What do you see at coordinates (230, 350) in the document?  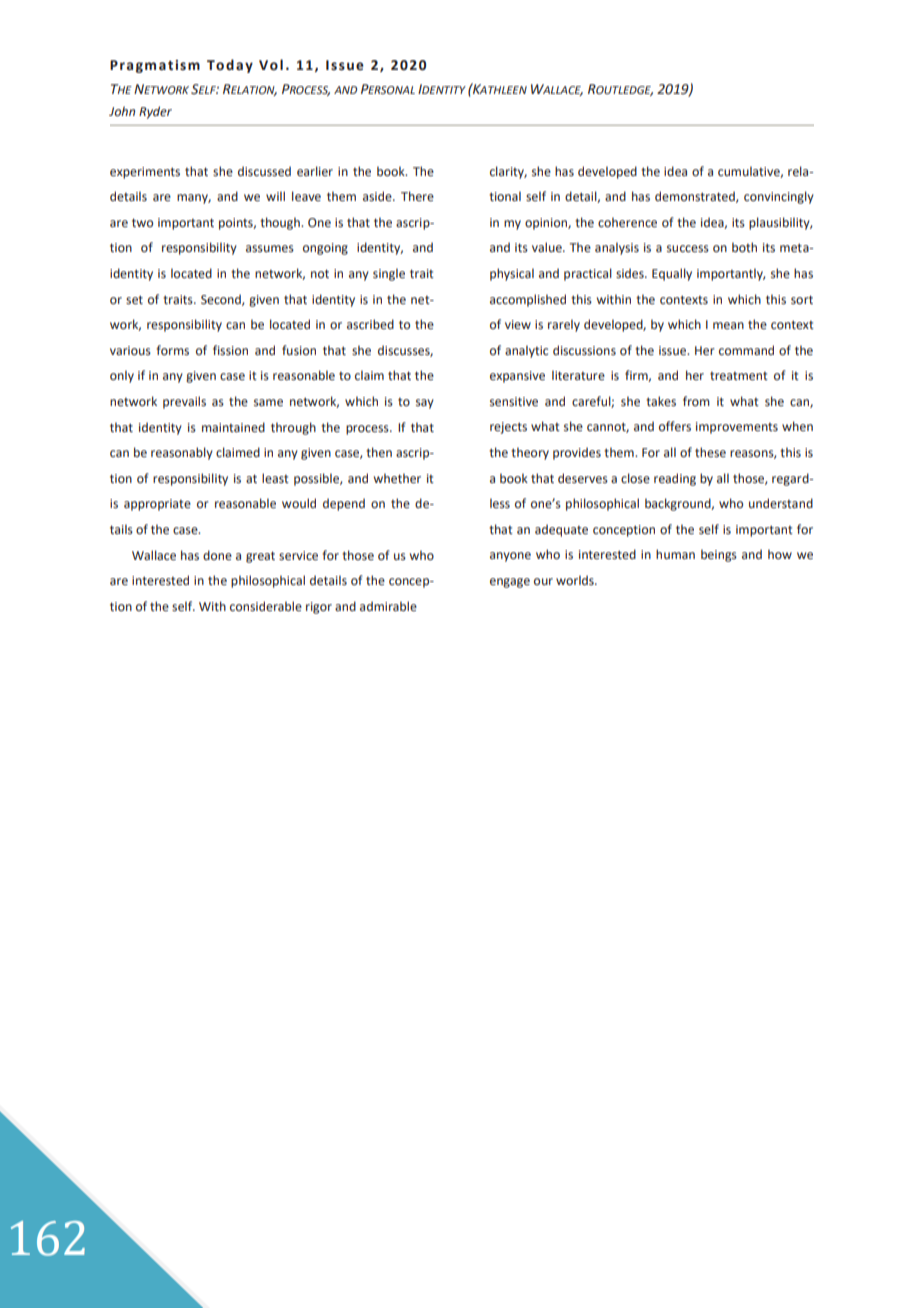 I see `fission` at bounding box center [230, 350].
